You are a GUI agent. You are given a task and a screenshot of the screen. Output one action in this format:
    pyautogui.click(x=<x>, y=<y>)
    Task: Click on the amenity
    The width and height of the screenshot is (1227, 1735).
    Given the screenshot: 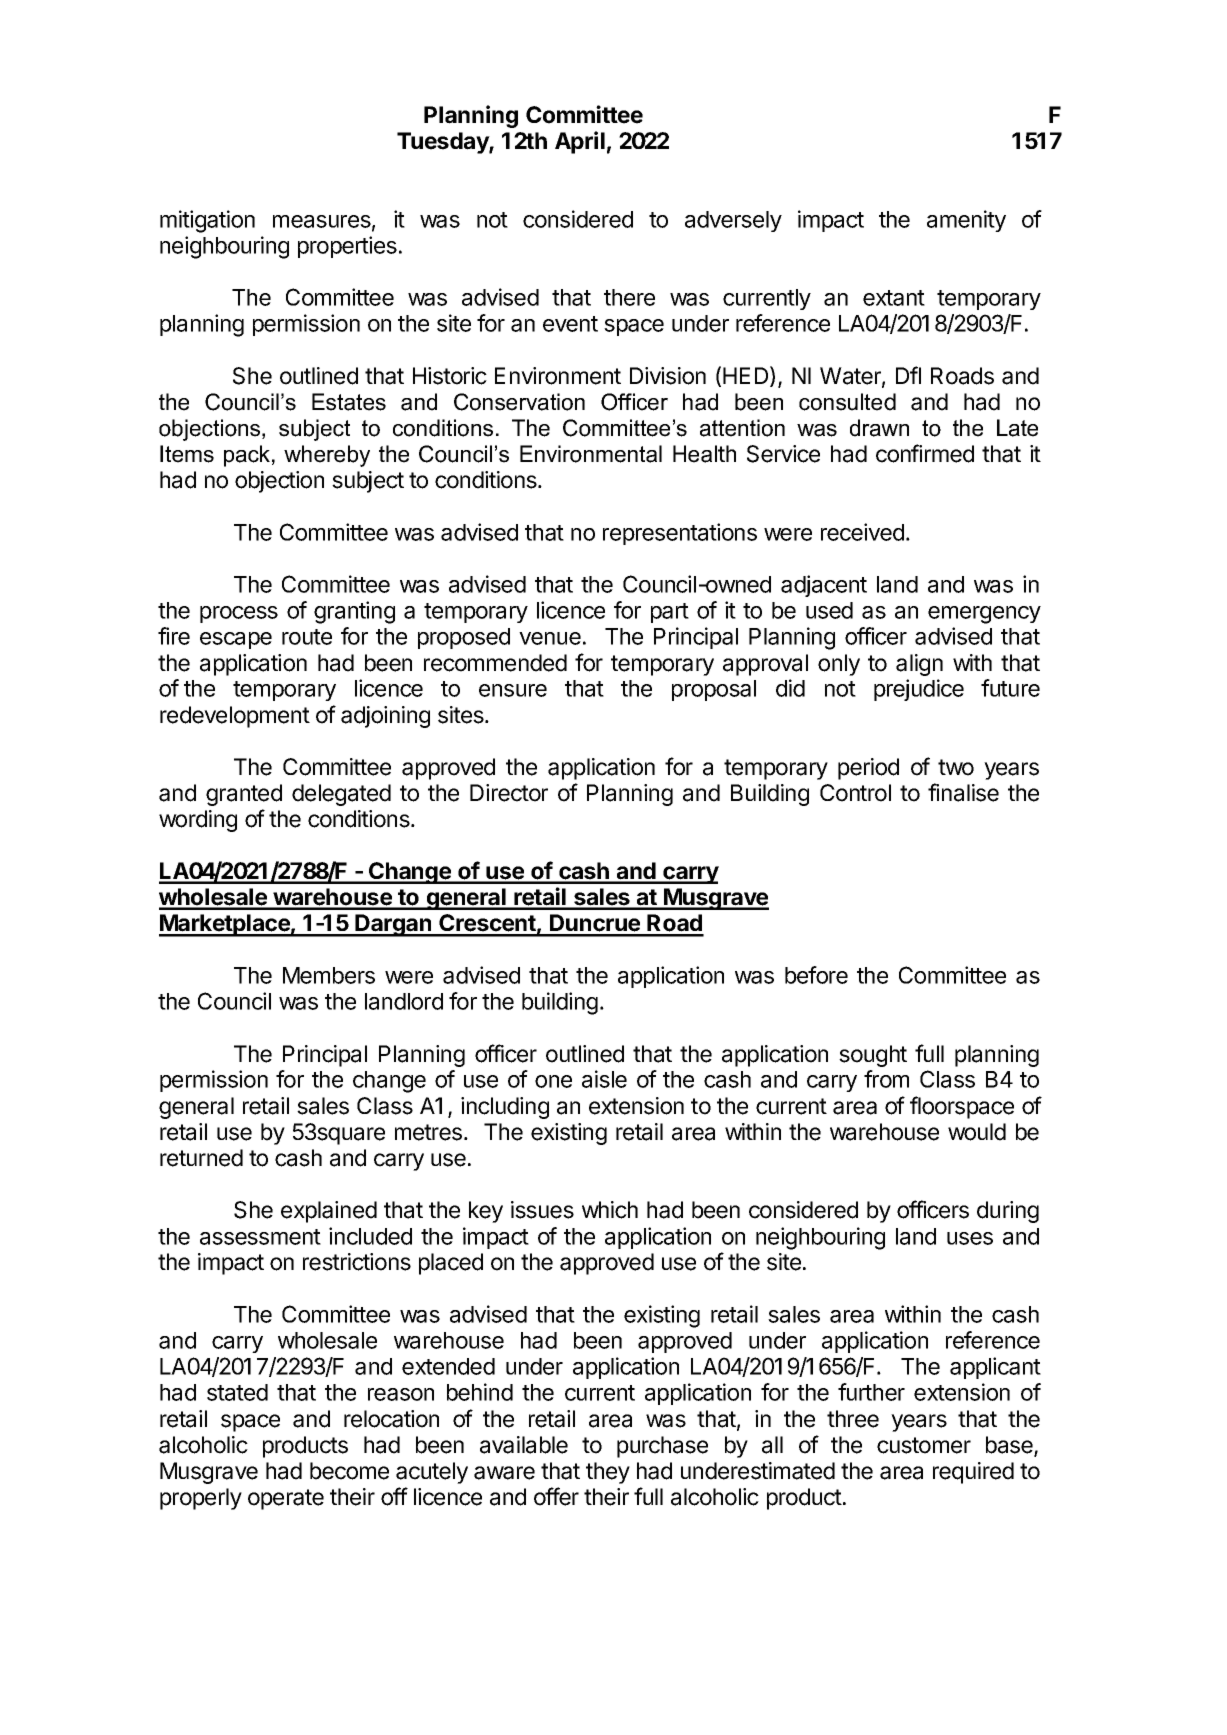 What is the action you would take?
    pyautogui.click(x=966, y=221)
